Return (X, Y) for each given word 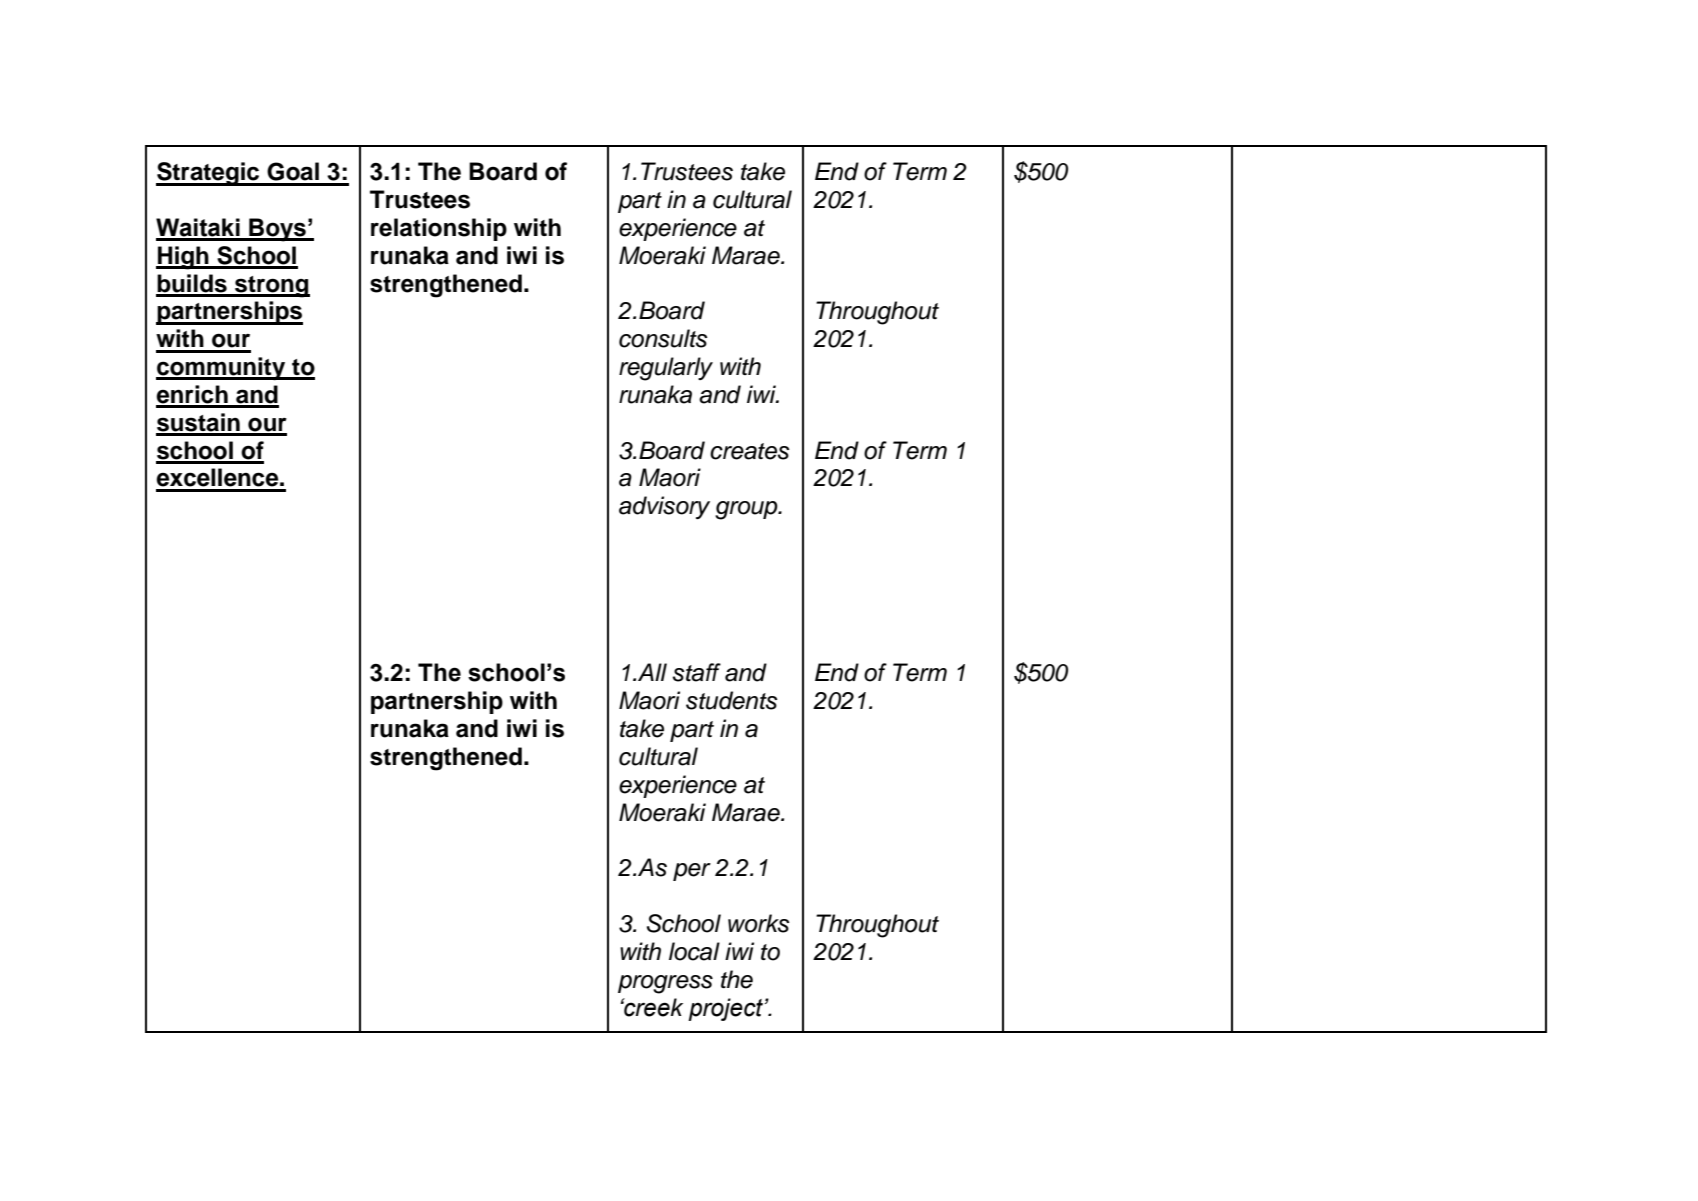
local (694, 951)
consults (663, 338)
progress (665, 984)
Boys (277, 230)
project (726, 1009)
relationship (439, 229)
